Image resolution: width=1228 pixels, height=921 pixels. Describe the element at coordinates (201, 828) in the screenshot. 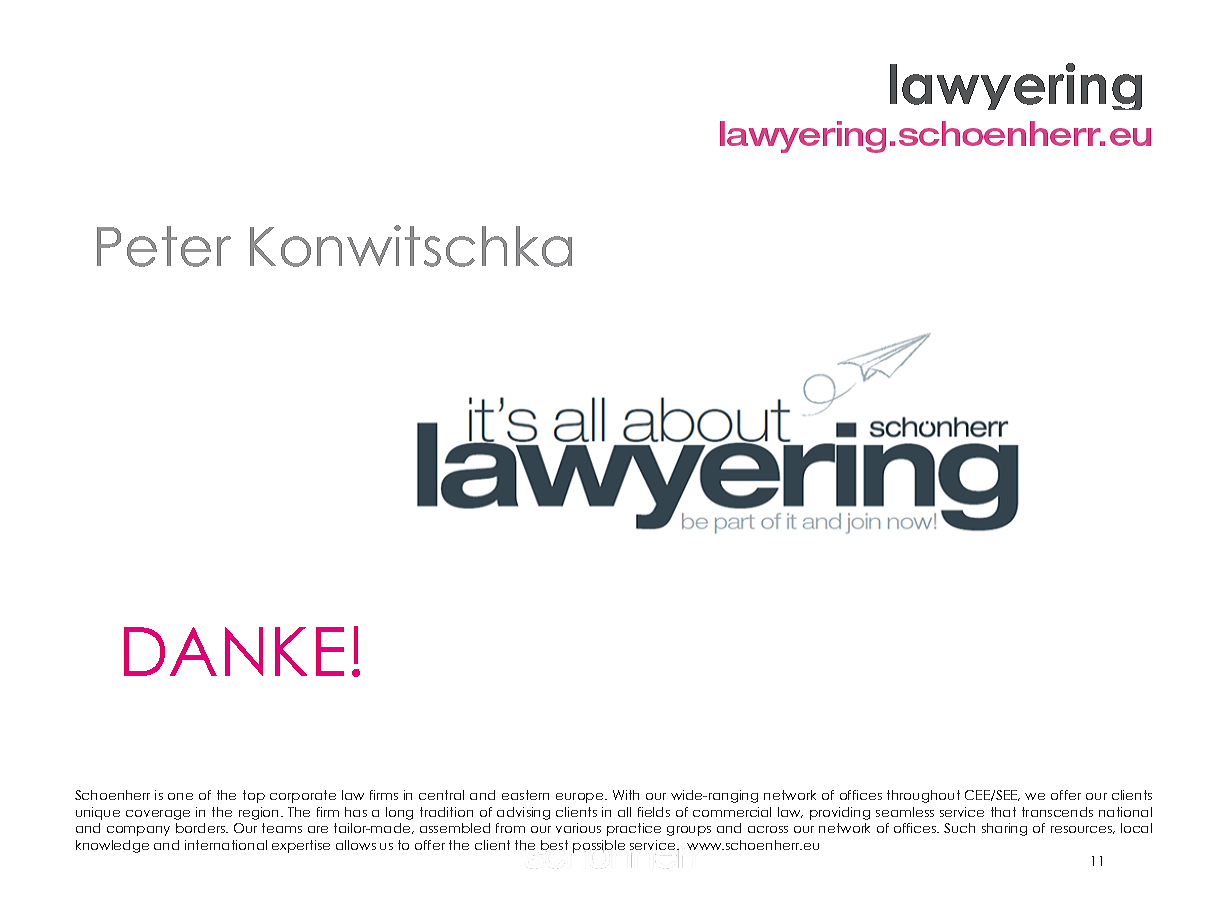

I see `borders` at that location.
